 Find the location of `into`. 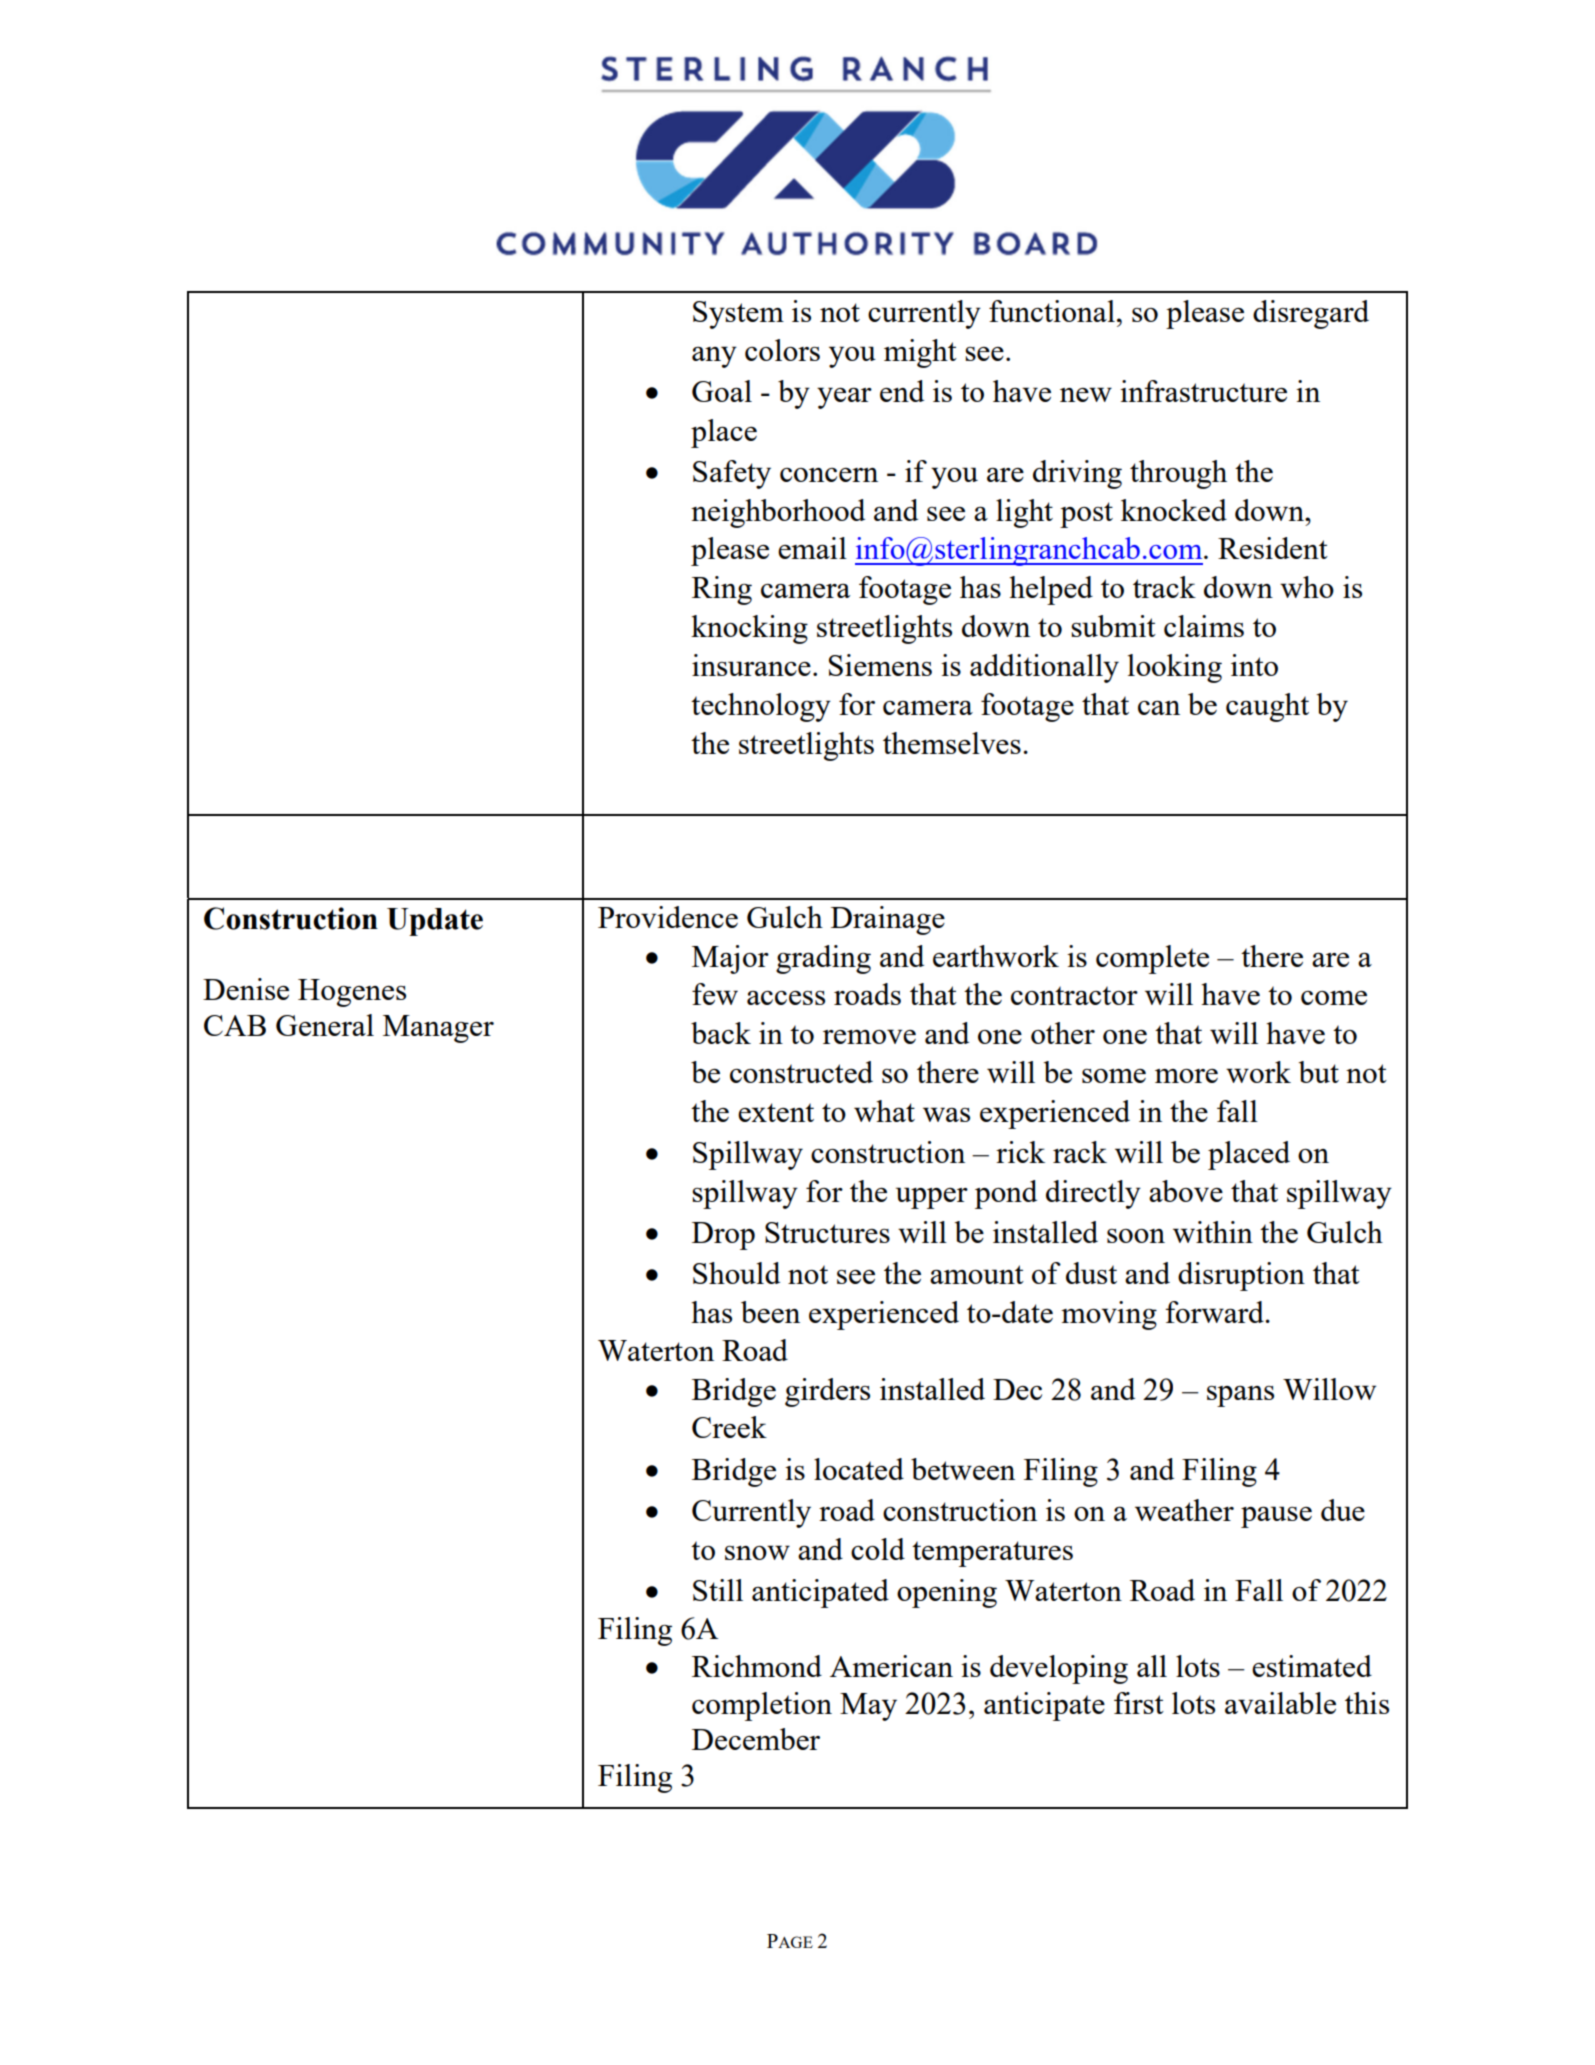

into is located at coordinates (1254, 665).
